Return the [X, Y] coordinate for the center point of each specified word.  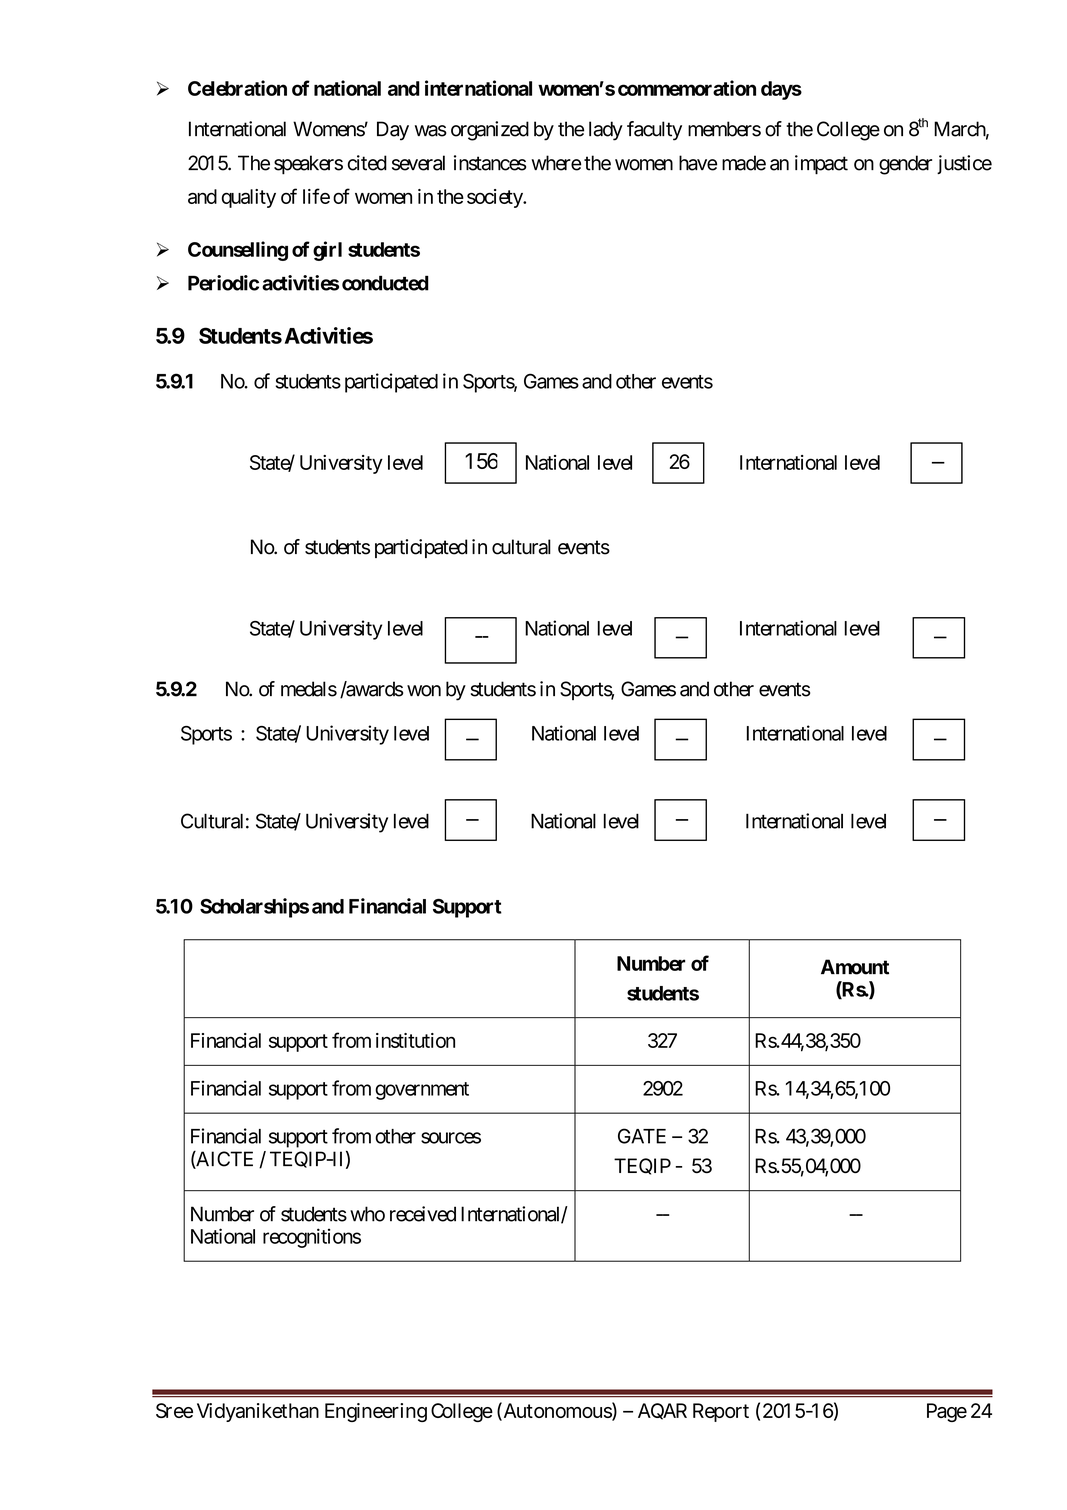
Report [721, 1412]
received [423, 1214]
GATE [642, 1136]
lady [606, 131]
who [367, 1214]
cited [367, 163]
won [424, 691]
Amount [855, 967]
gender [905, 165]
